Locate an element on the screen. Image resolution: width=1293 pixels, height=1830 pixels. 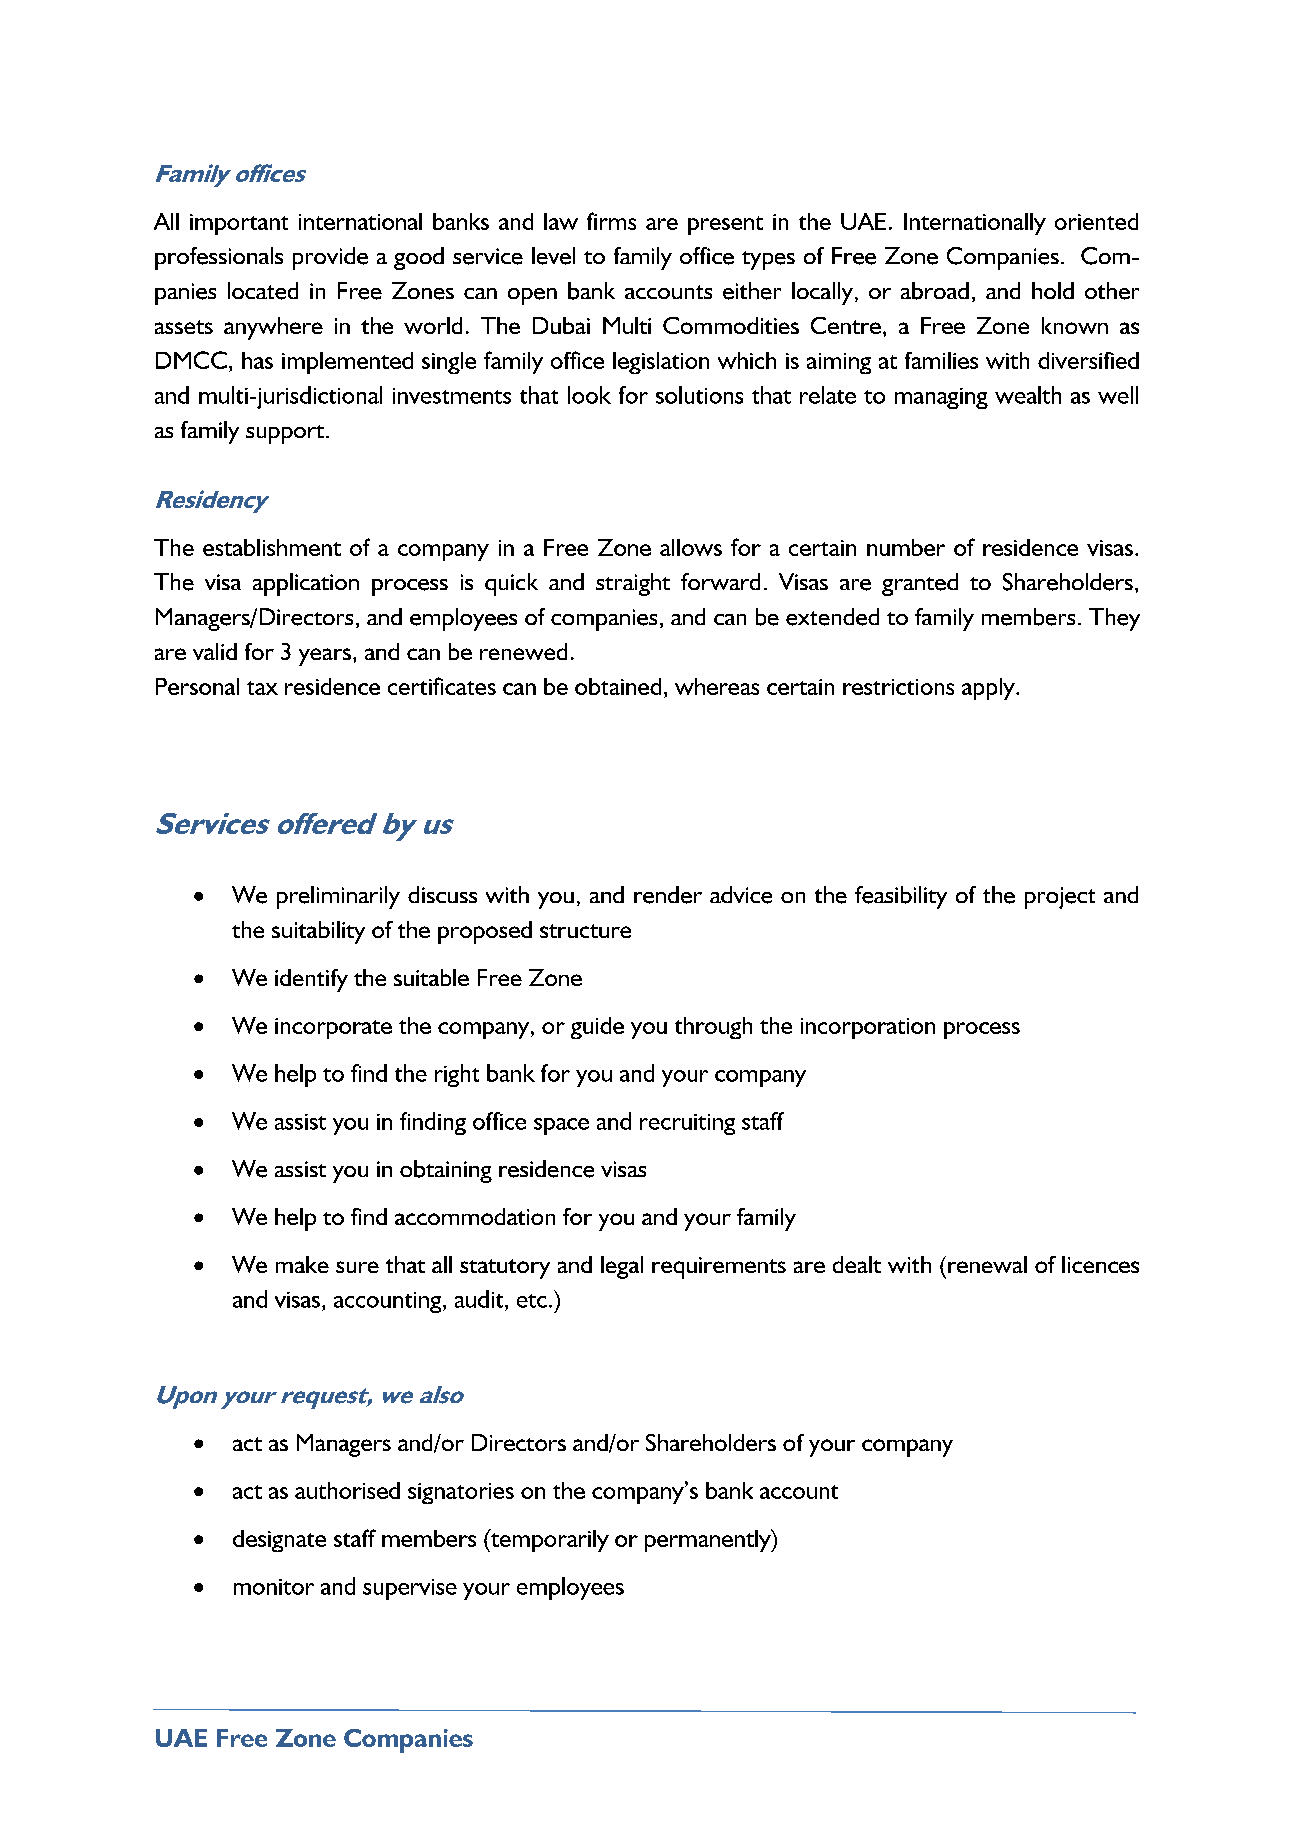
provide is located at coordinates (330, 258).
